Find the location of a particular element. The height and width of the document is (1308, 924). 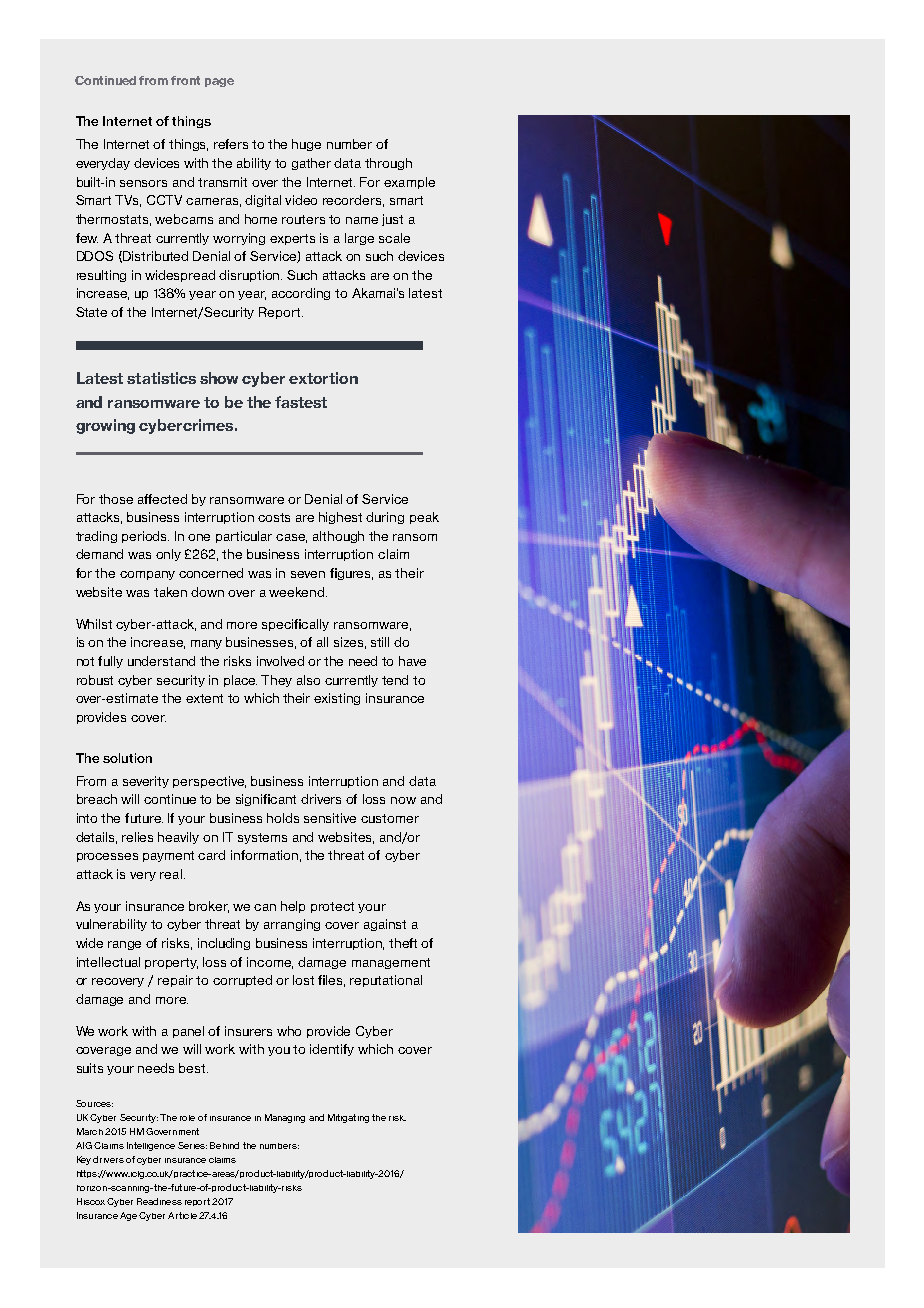

sensors is located at coordinates (143, 183).
